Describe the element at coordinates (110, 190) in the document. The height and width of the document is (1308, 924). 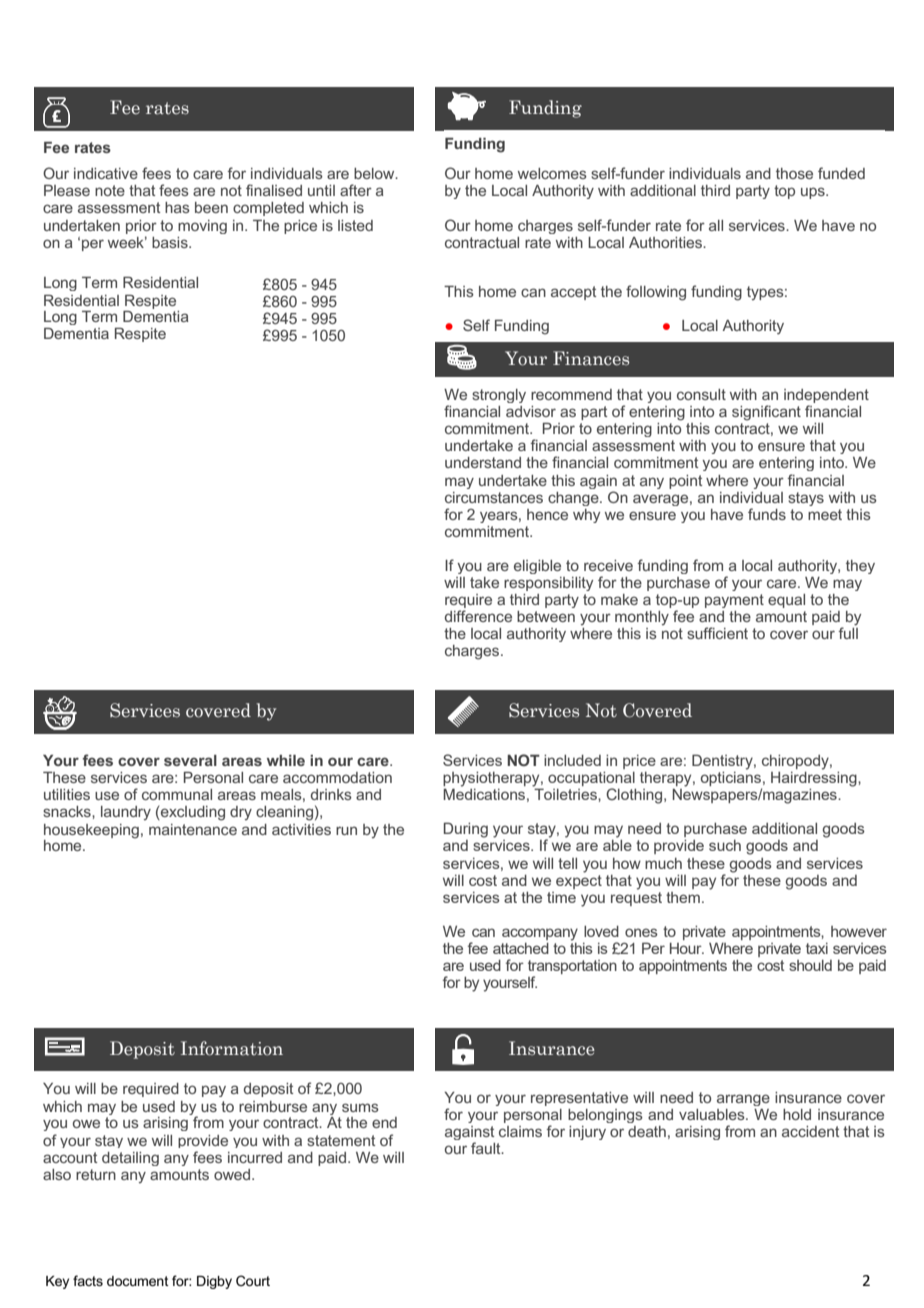
I see `note` at that location.
